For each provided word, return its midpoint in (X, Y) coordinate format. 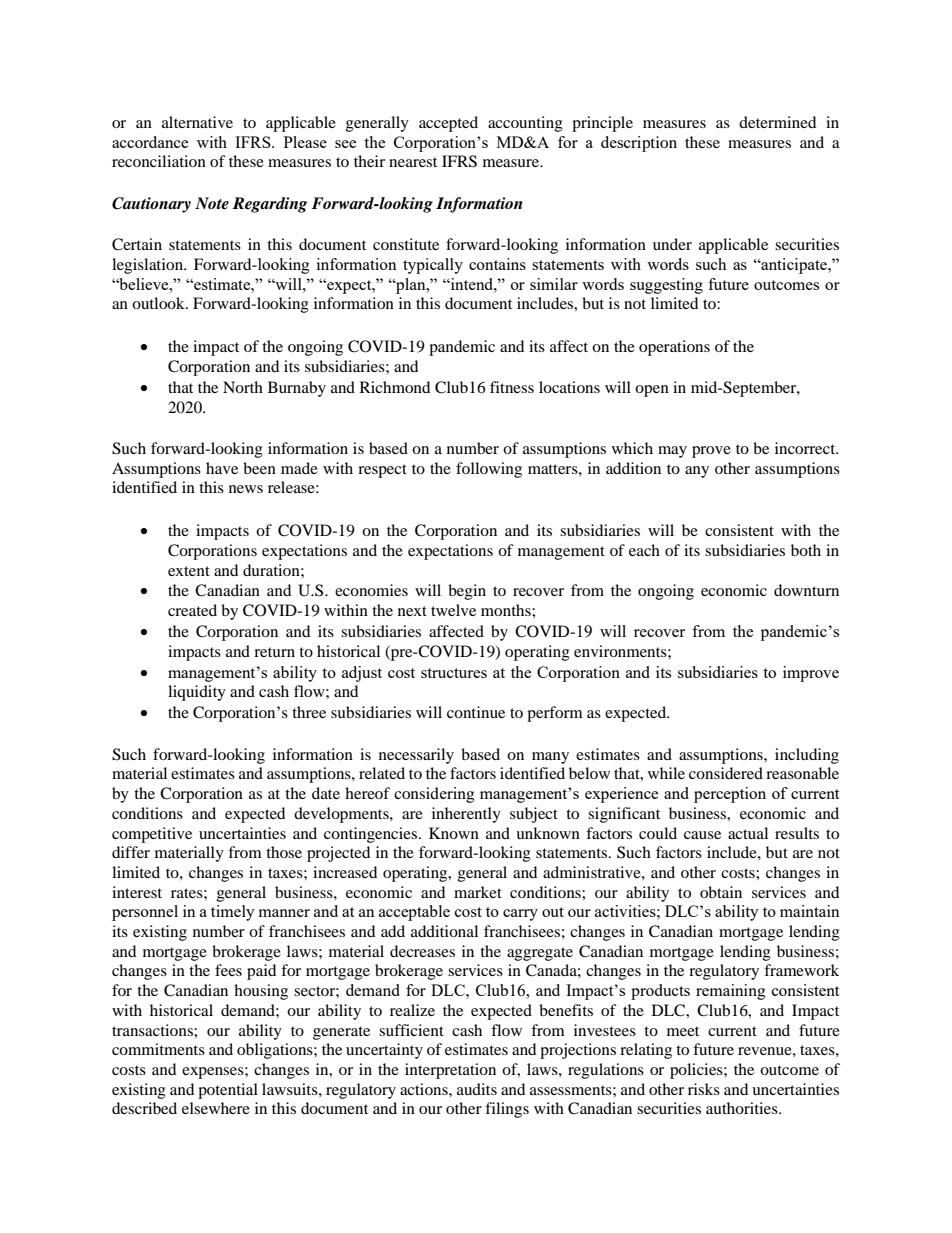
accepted (448, 124)
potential (228, 1091)
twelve (453, 610)
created (192, 610)
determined (777, 122)
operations (674, 348)
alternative (197, 122)
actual (748, 833)
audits (477, 1089)
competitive (152, 835)
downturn (806, 590)
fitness (512, 387)
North (243, 387)
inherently (466, 815)
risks (704, 1089)
